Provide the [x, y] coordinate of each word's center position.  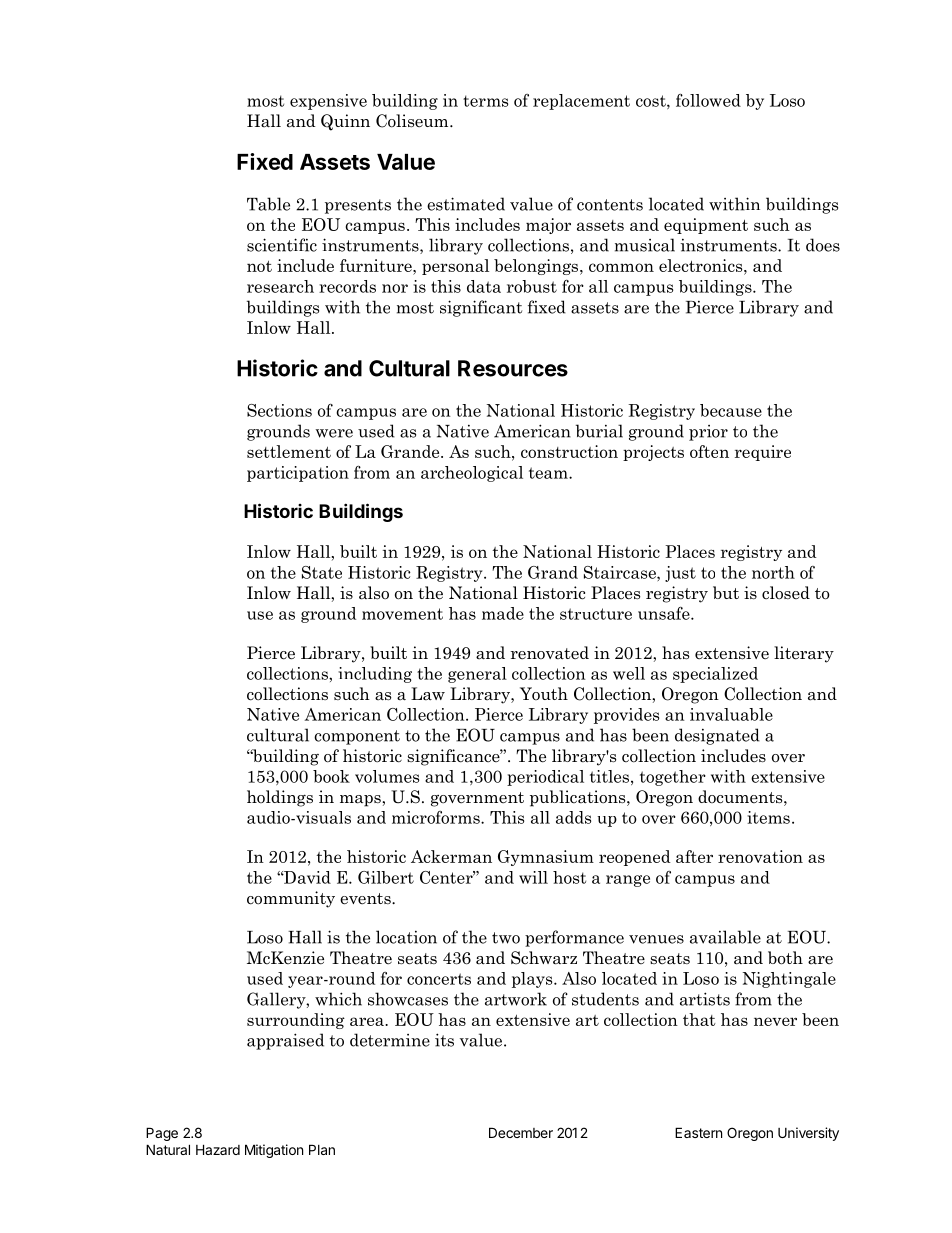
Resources [513, 368]
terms [485, 101]
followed [708, 100]
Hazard [218, 1149]
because [731, 410]
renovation [760, 856]
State [322, 572]
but [726, 592]
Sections [279, 410]
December [521, 1132]
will [533, 877]
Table [268, 204]
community [291, 899]
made [503, 613]
